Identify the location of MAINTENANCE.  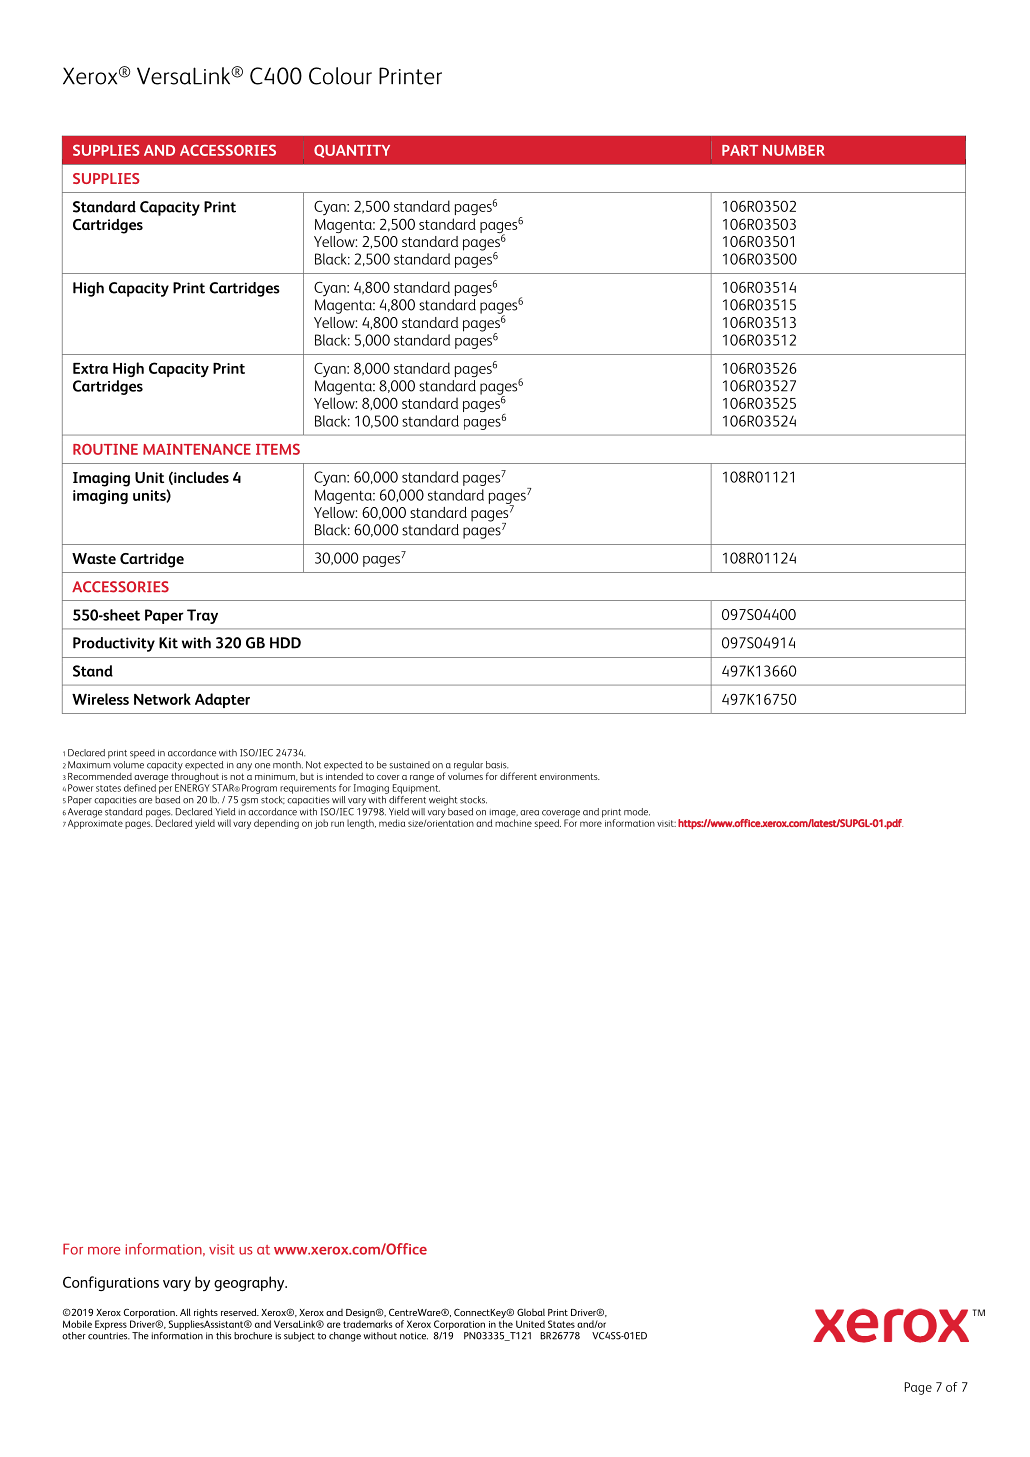
(197, 449).
